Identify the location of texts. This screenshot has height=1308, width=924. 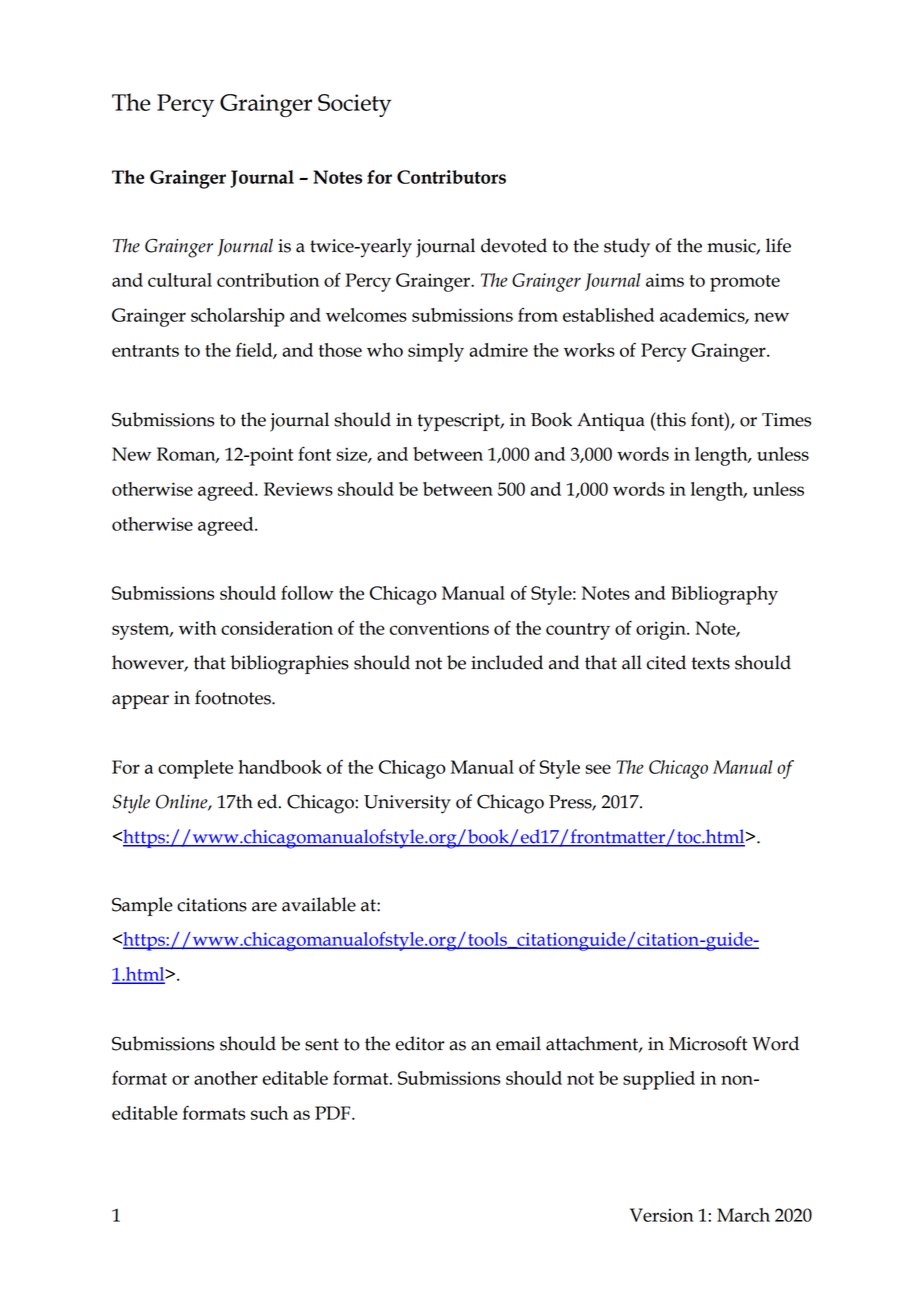
(711, 663).
